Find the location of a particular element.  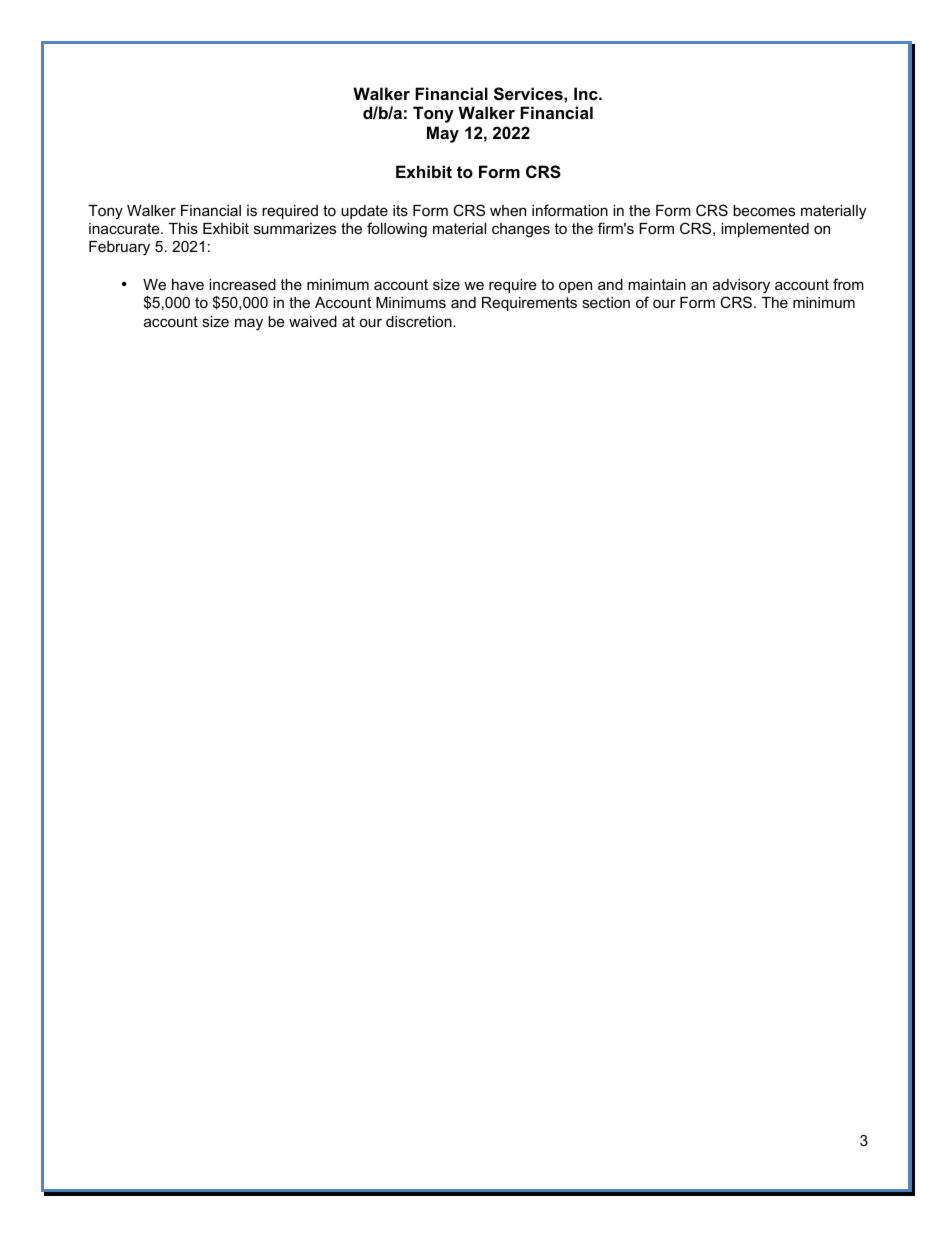

waived is located at coordinates (313, 321).
